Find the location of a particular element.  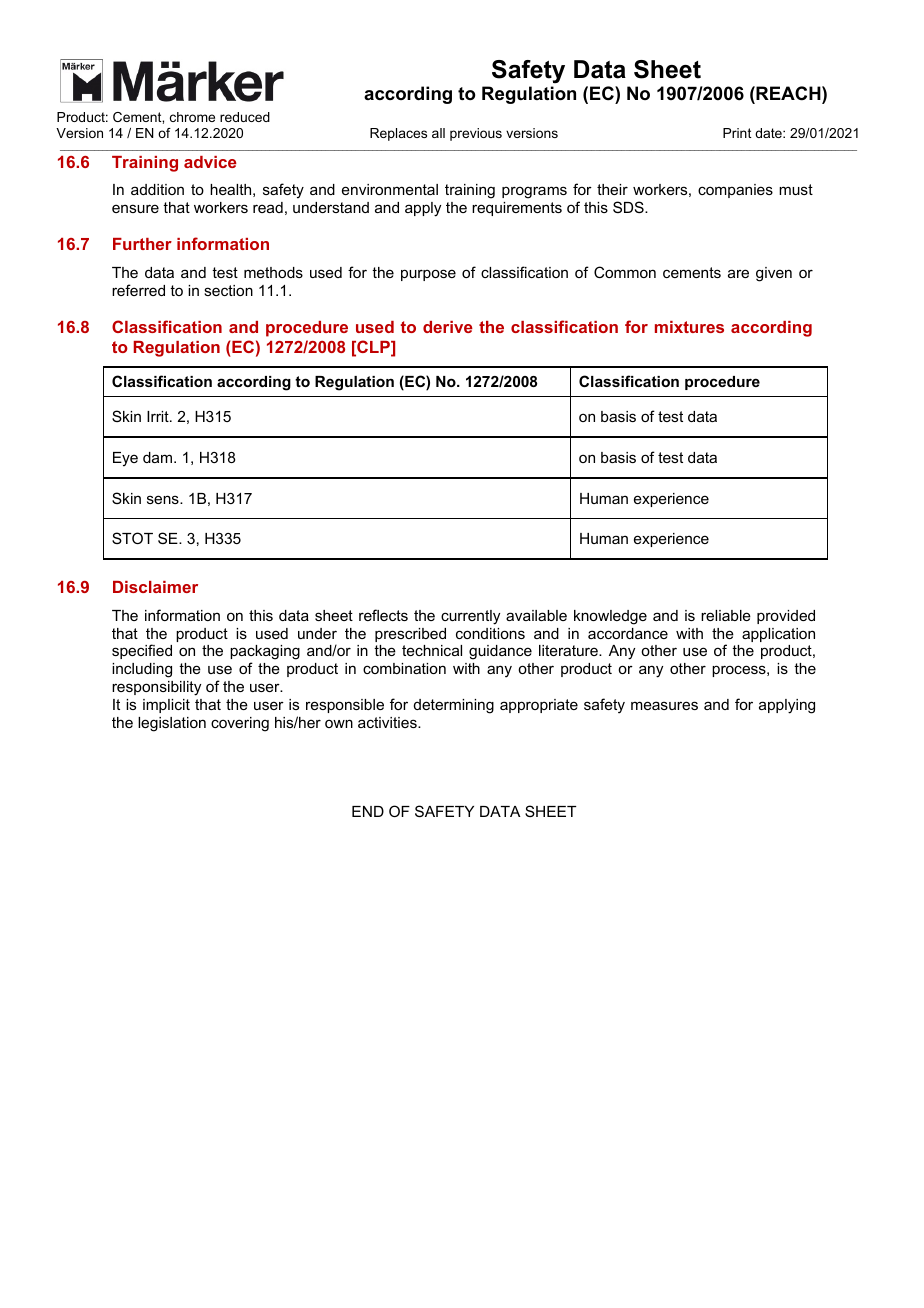

END is located at coordinates (368, 811).
